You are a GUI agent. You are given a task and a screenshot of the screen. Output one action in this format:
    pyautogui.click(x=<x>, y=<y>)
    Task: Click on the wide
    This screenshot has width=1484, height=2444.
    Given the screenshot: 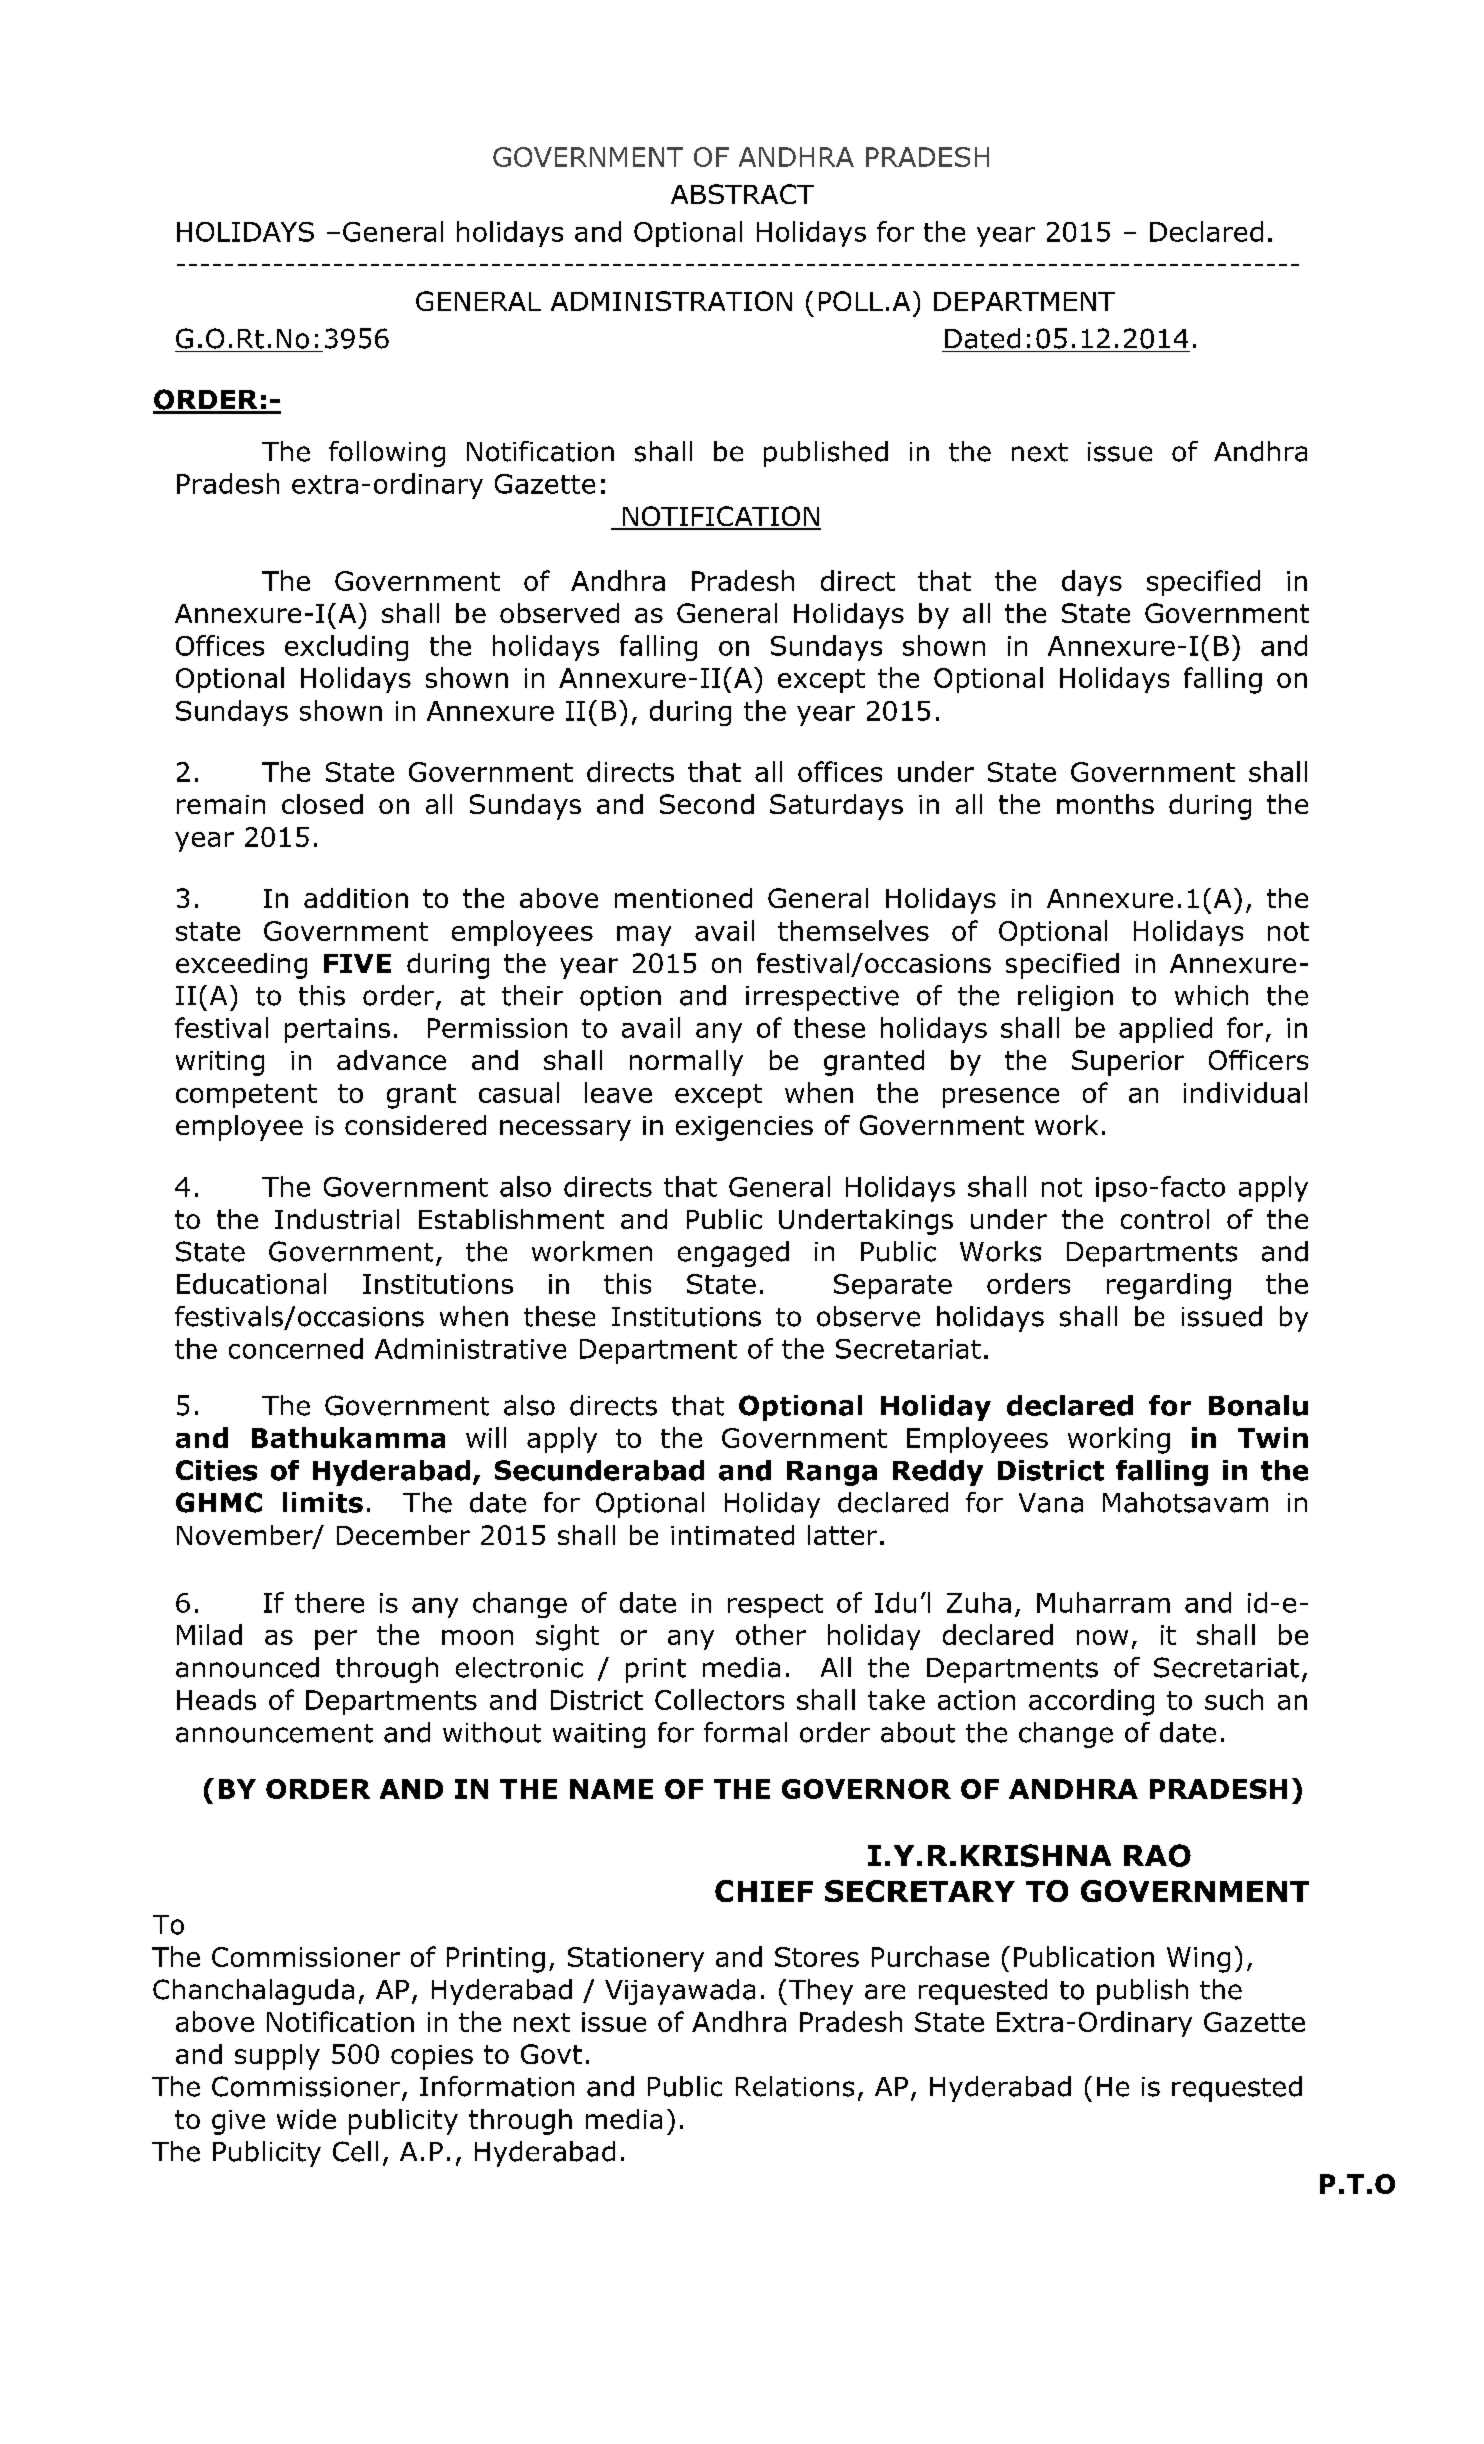 What is the action you would take?
    pyautogui.click(x=306, y=2119)
